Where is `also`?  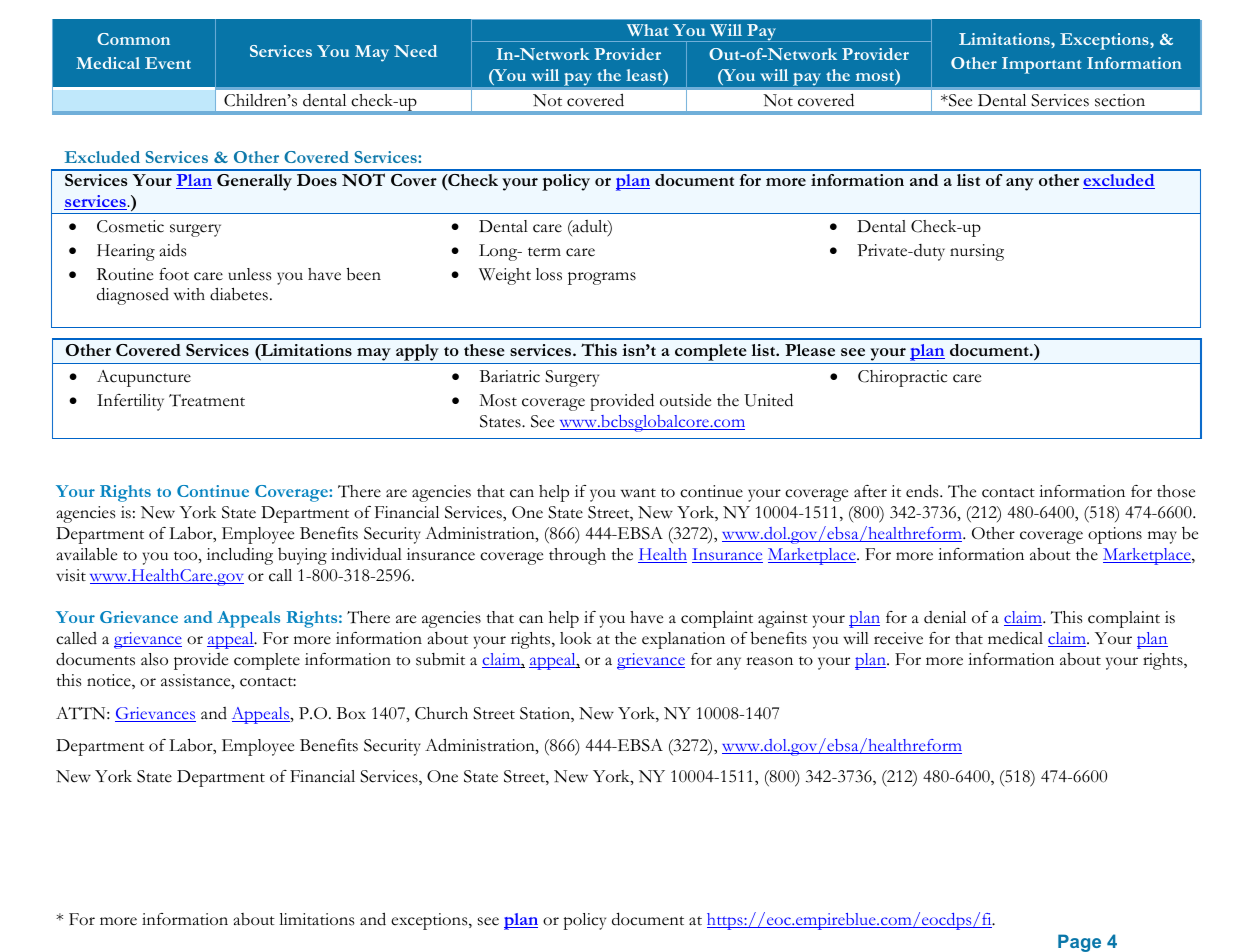
also is located at coordinates (154, 659).
